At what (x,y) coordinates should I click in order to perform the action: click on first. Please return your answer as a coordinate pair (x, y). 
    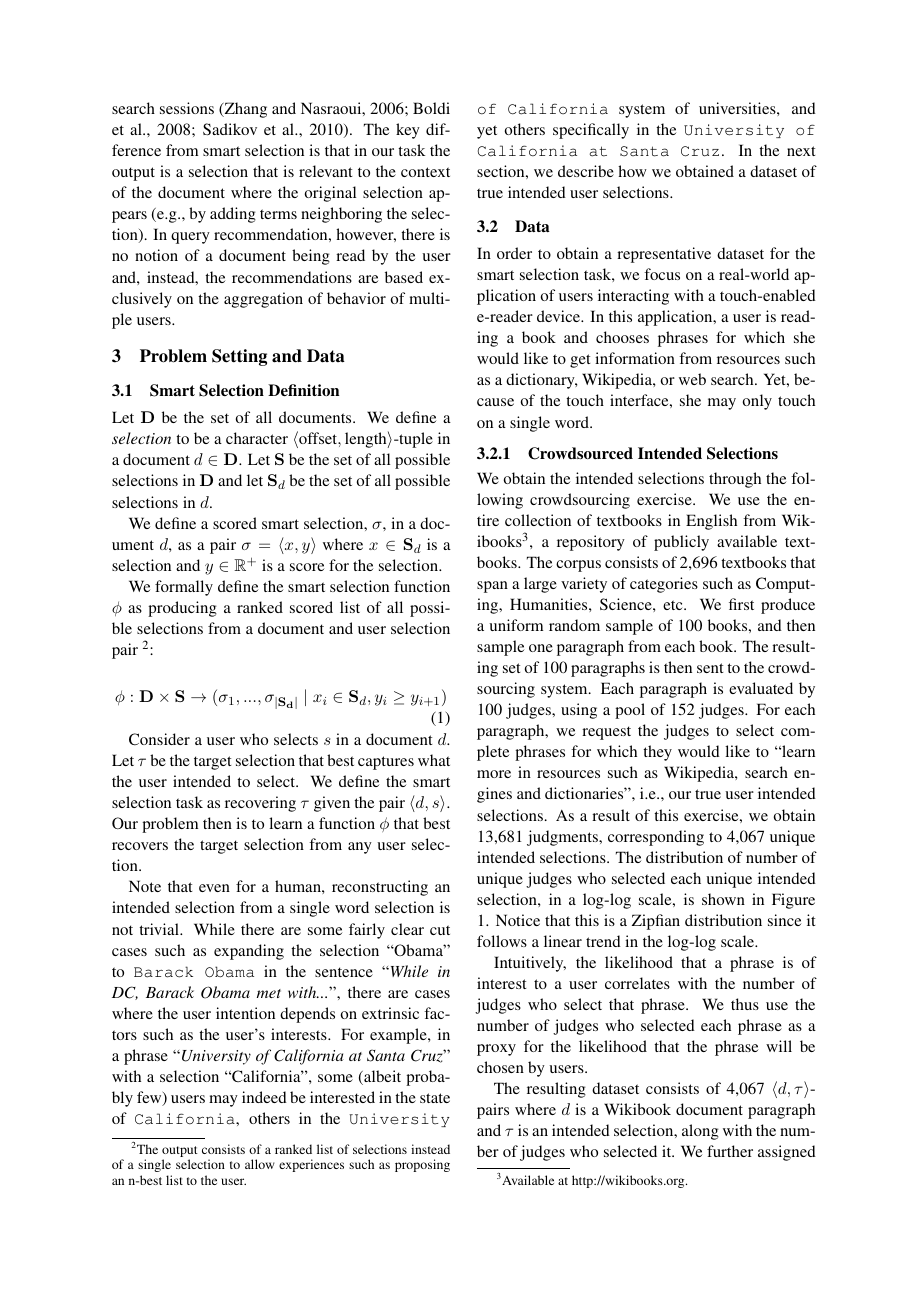
    Looking at the image, I should click on (741, 604).
